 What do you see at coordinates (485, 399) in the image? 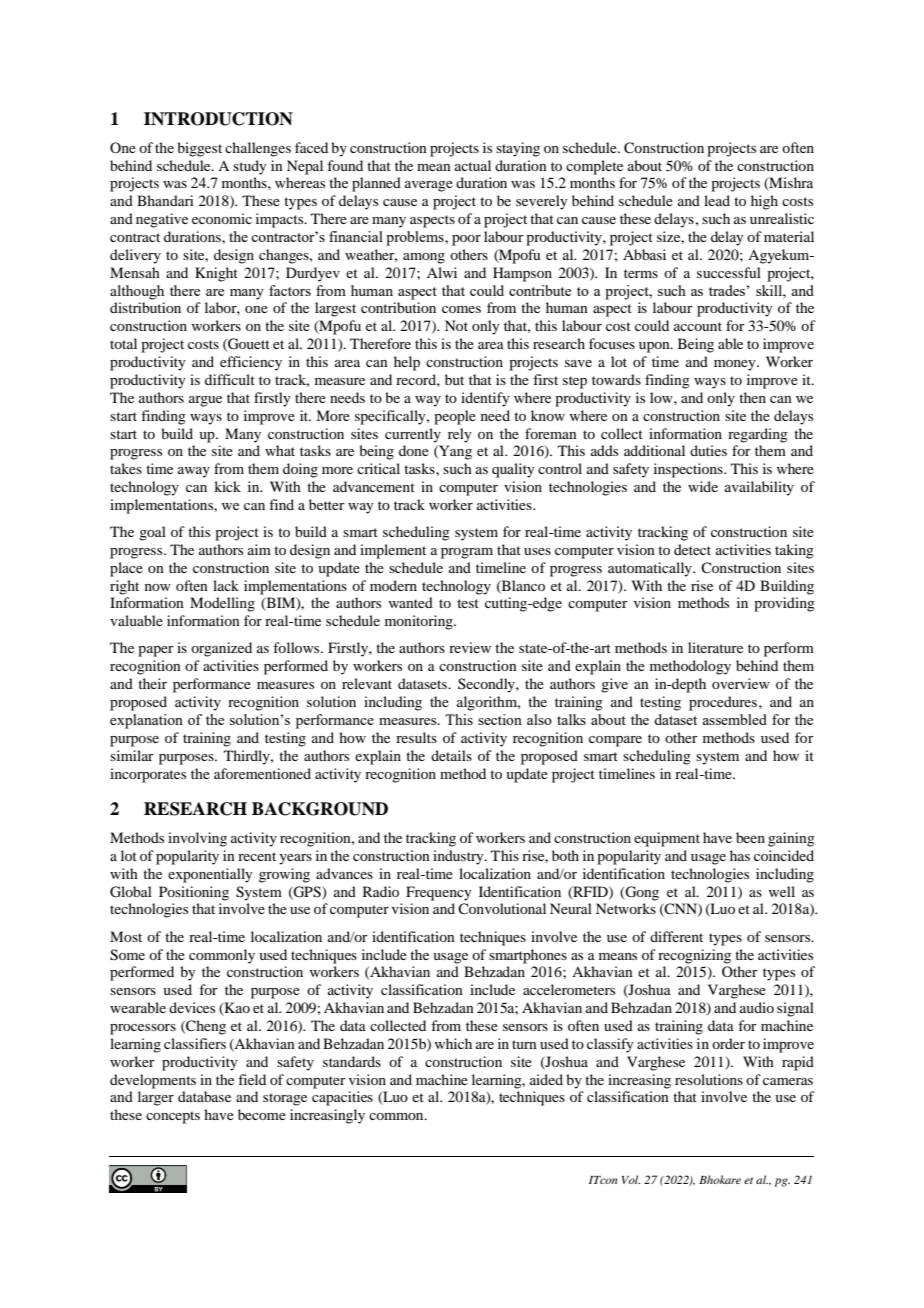
I see `identify` at bounding box center [485, 399].
